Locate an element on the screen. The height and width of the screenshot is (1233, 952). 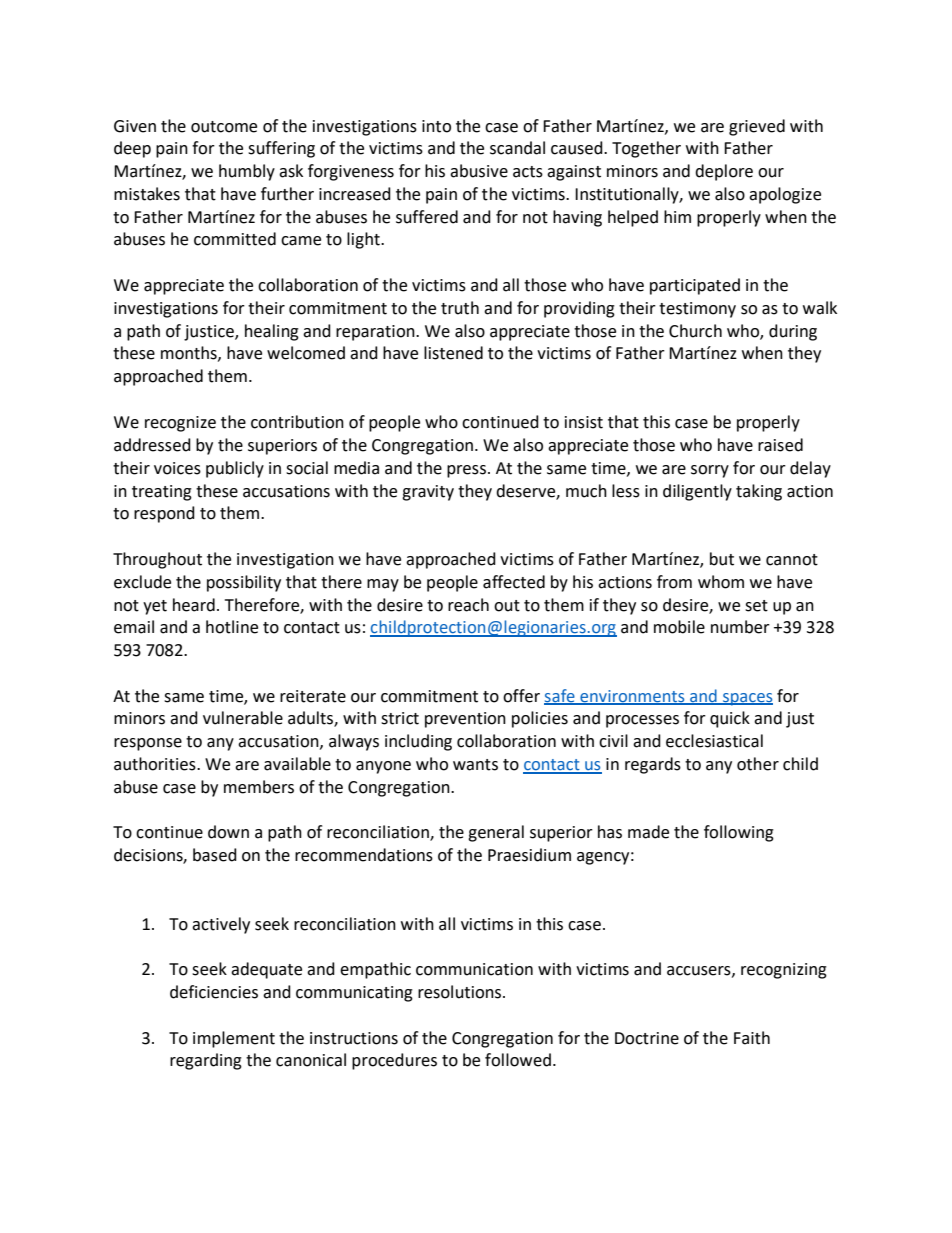
Faith is located at coordinates (752, 1038).
